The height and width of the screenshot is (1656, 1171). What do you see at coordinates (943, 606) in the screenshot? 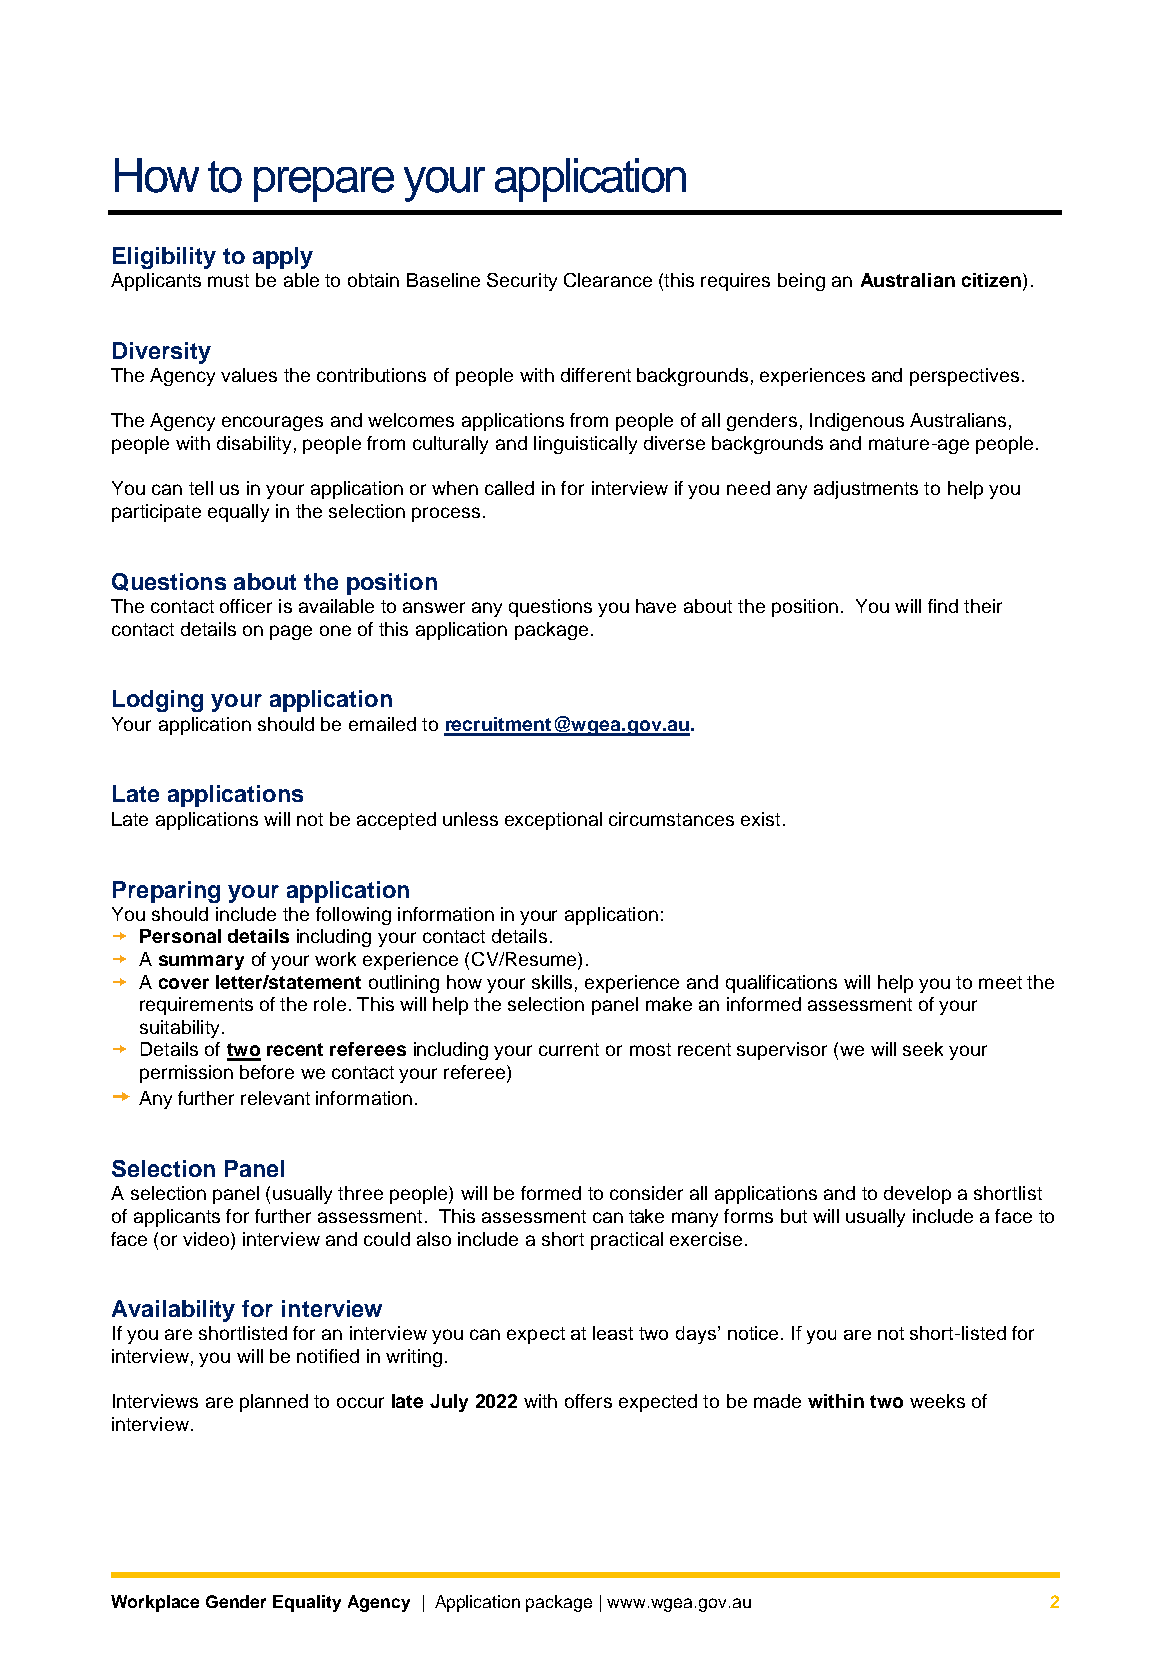
I see `find` at bounding box center [943, 606].
